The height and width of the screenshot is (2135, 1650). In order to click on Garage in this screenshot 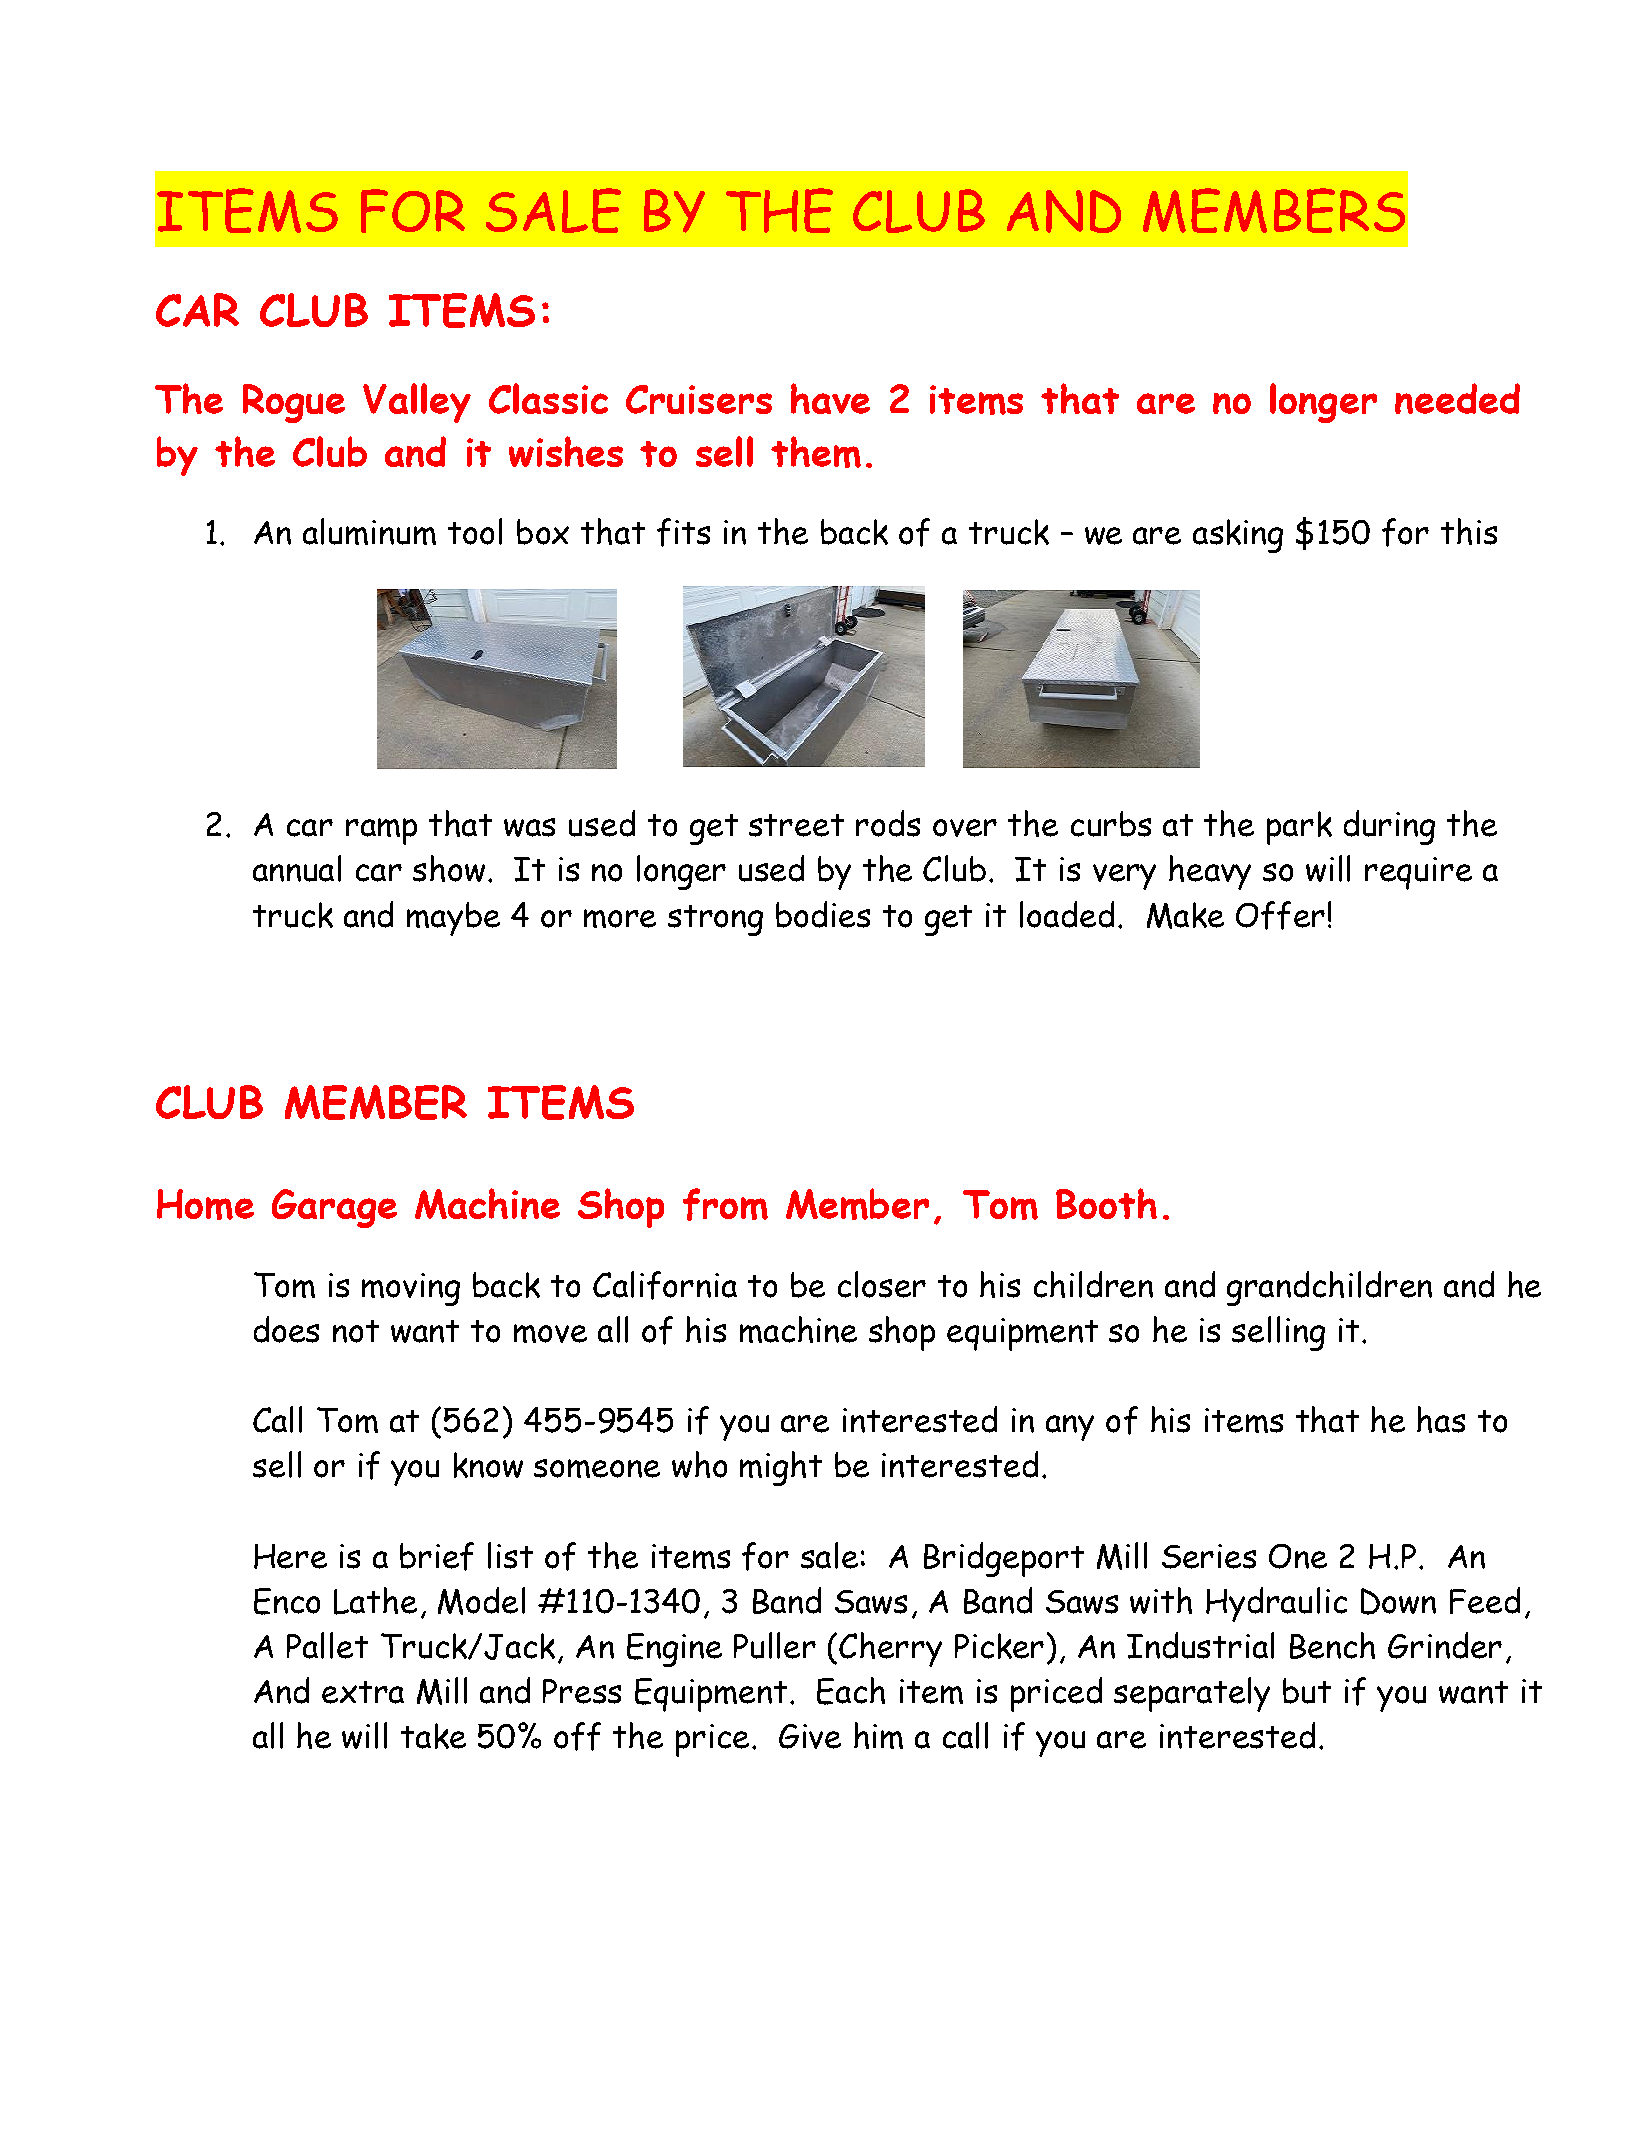, I will do `click(334, 1208)`.
